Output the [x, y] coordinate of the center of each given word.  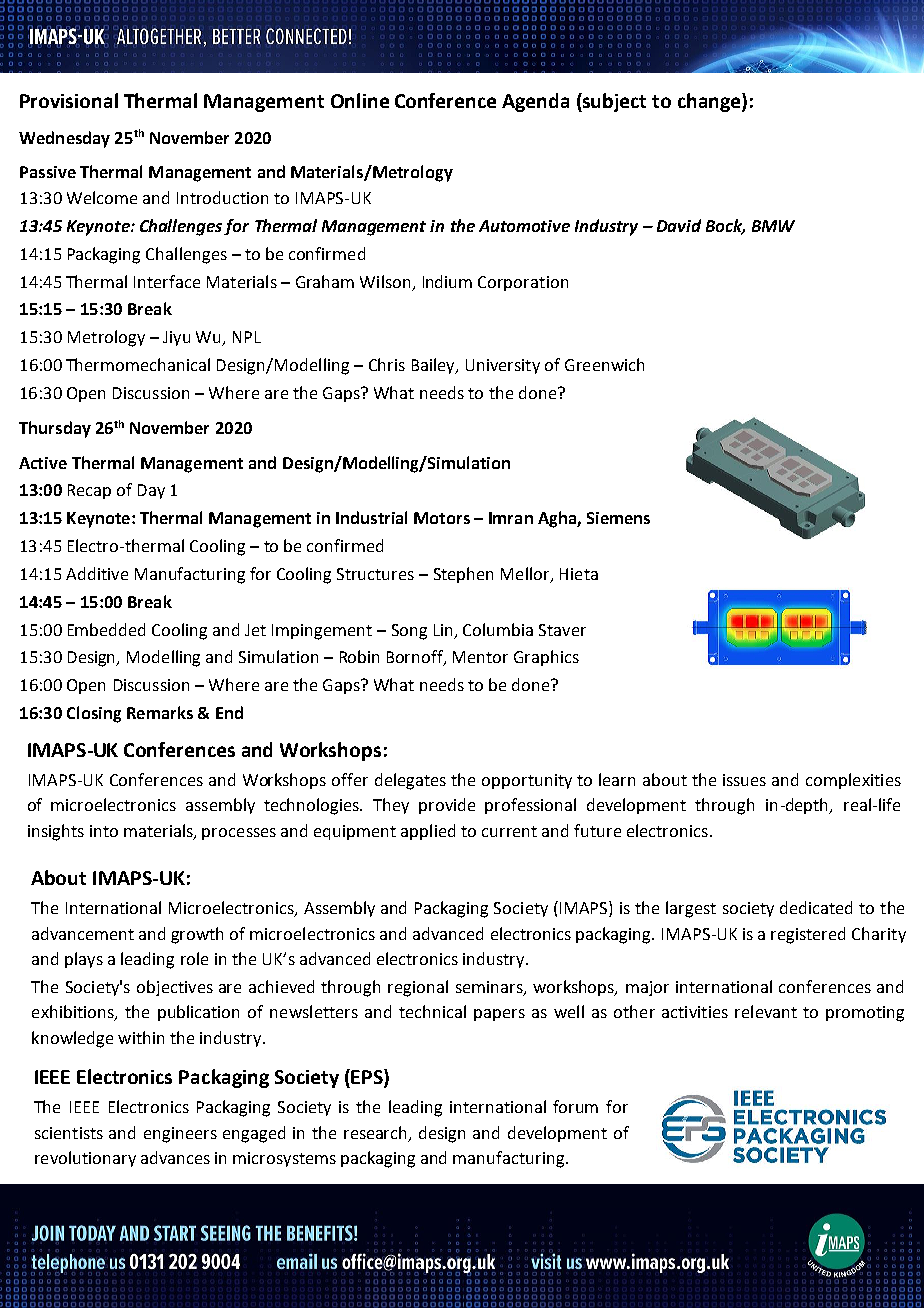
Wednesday [64, 139]
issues [744, 780]
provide [447, 806]
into [104, 831]
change [710, 102]
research [377, 1133]
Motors [442, 518]
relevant [766, 1011]
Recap [89, 491]
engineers [180, 1135]
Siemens [618, 518]
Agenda [535, 102]
